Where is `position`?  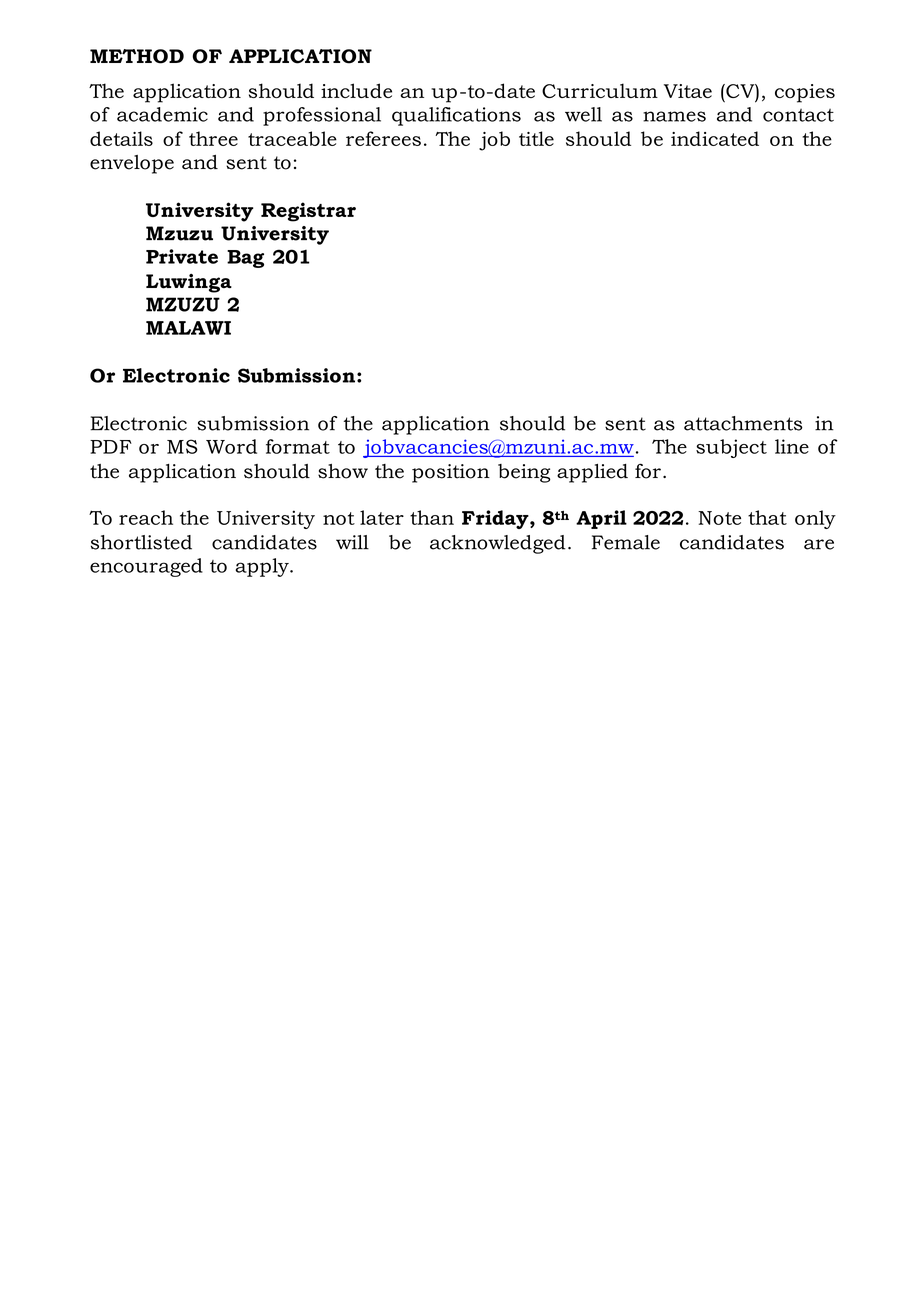 position is located at coordinates (451, 473).
